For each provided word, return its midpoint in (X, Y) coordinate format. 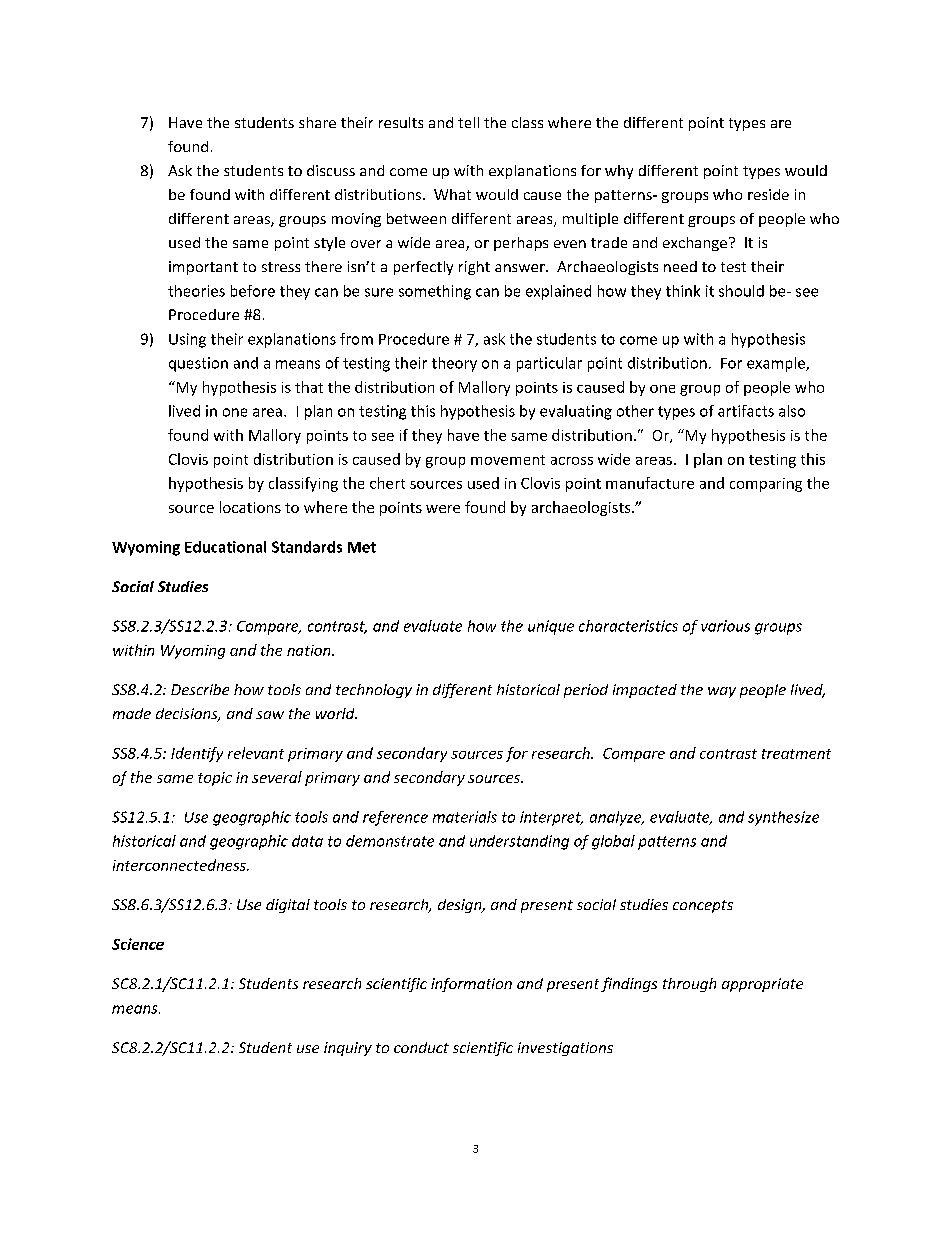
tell (468, 122)
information (471, 985)
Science (138, 944)
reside (768, 194)
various (725, 626)
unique (551, 627)
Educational (225, 547)
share (317, 122)
